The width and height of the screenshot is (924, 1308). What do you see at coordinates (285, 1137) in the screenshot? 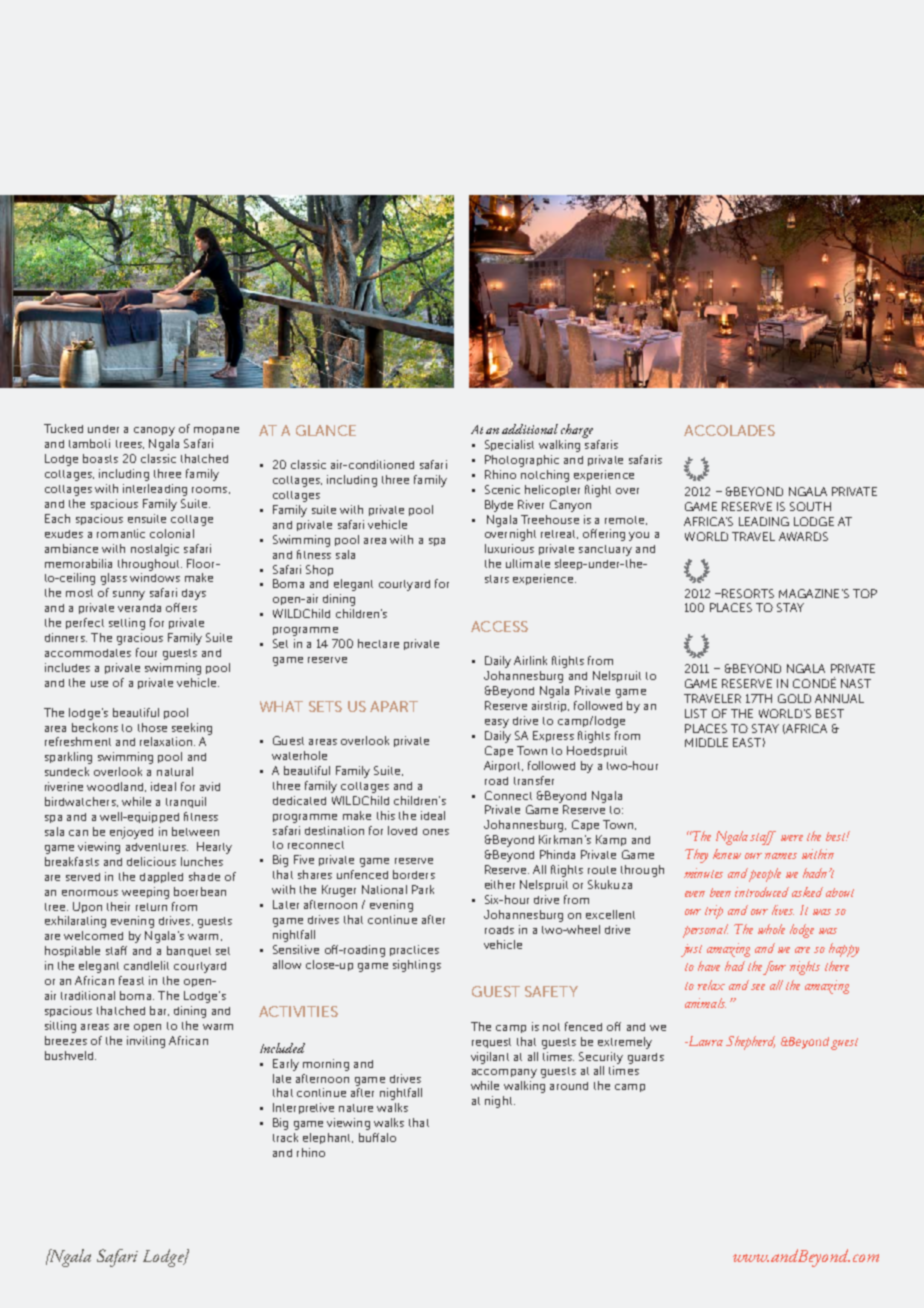
I see `track` at bounding box center [285, 1137].
